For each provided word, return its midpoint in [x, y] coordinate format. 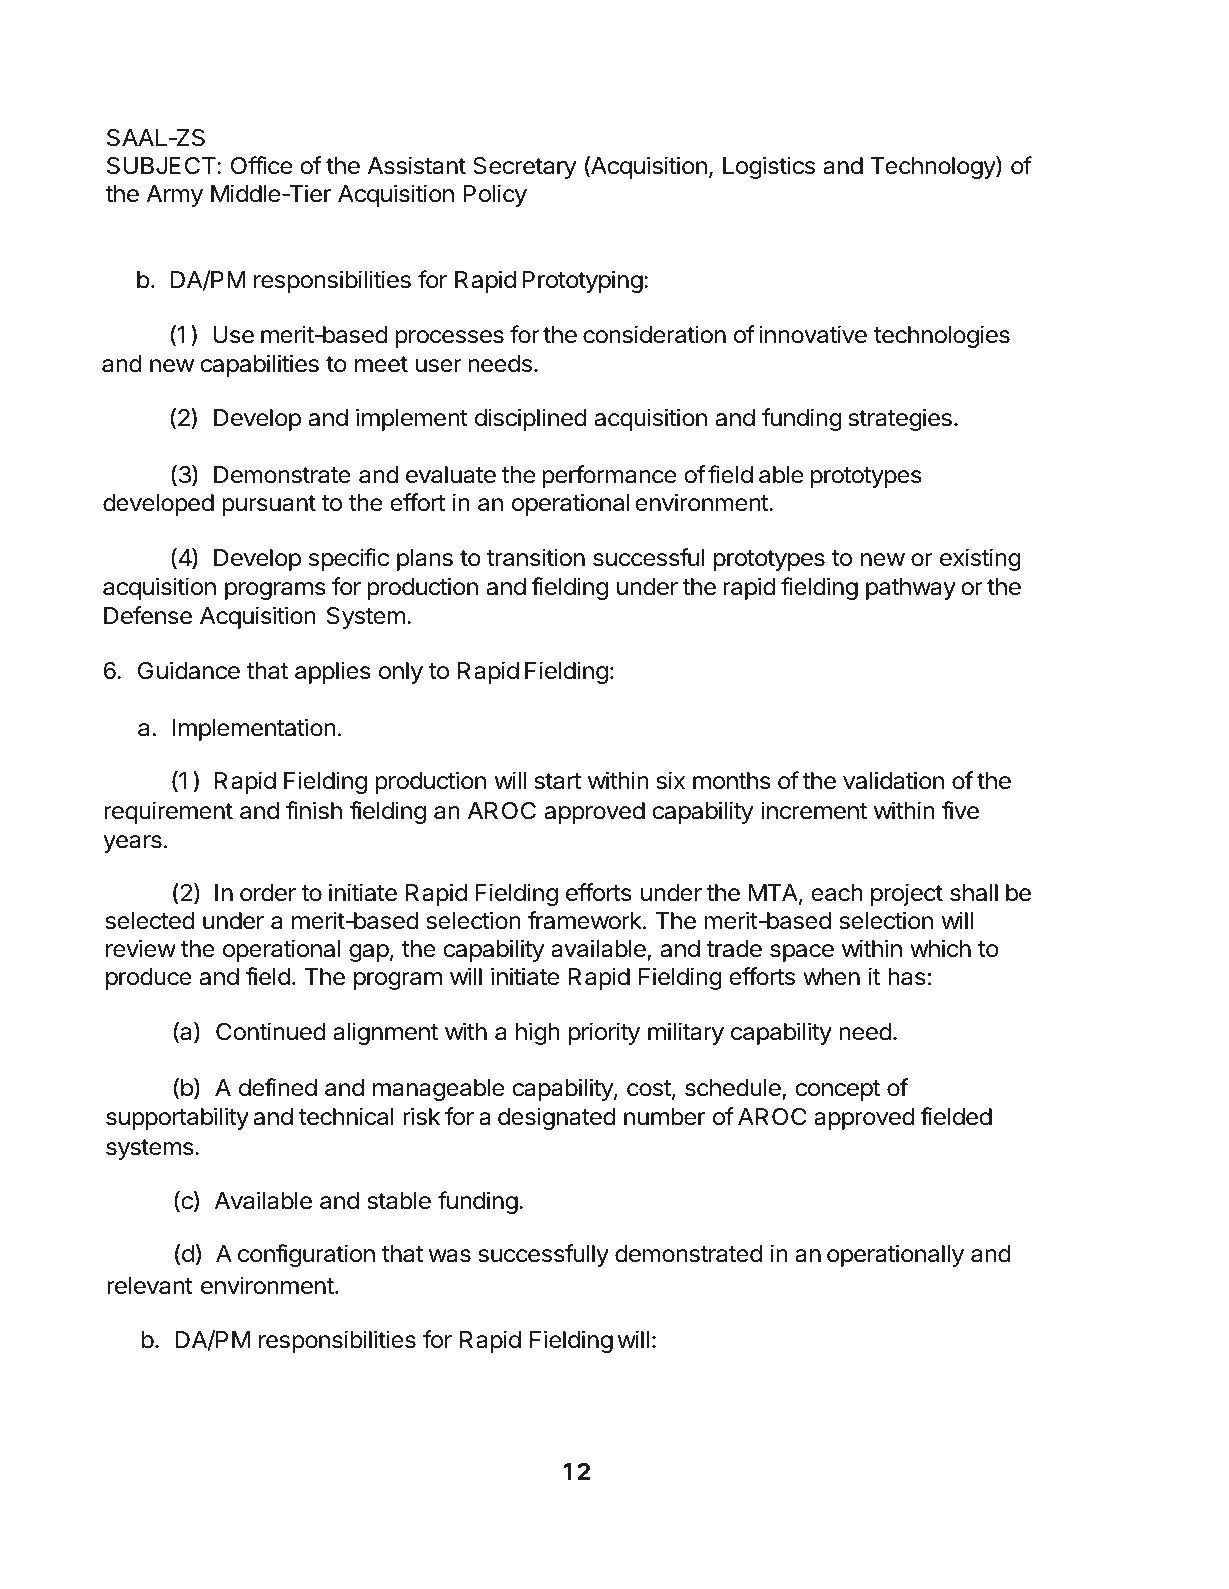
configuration [306, 1255]
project [907, 894]
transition [536, 557]
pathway [911, 589]
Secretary [525, 168]
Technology [933, 167]
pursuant [269, 505]
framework [586, 920]
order [268, 893]
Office [261, 165]
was [449, 1256]
